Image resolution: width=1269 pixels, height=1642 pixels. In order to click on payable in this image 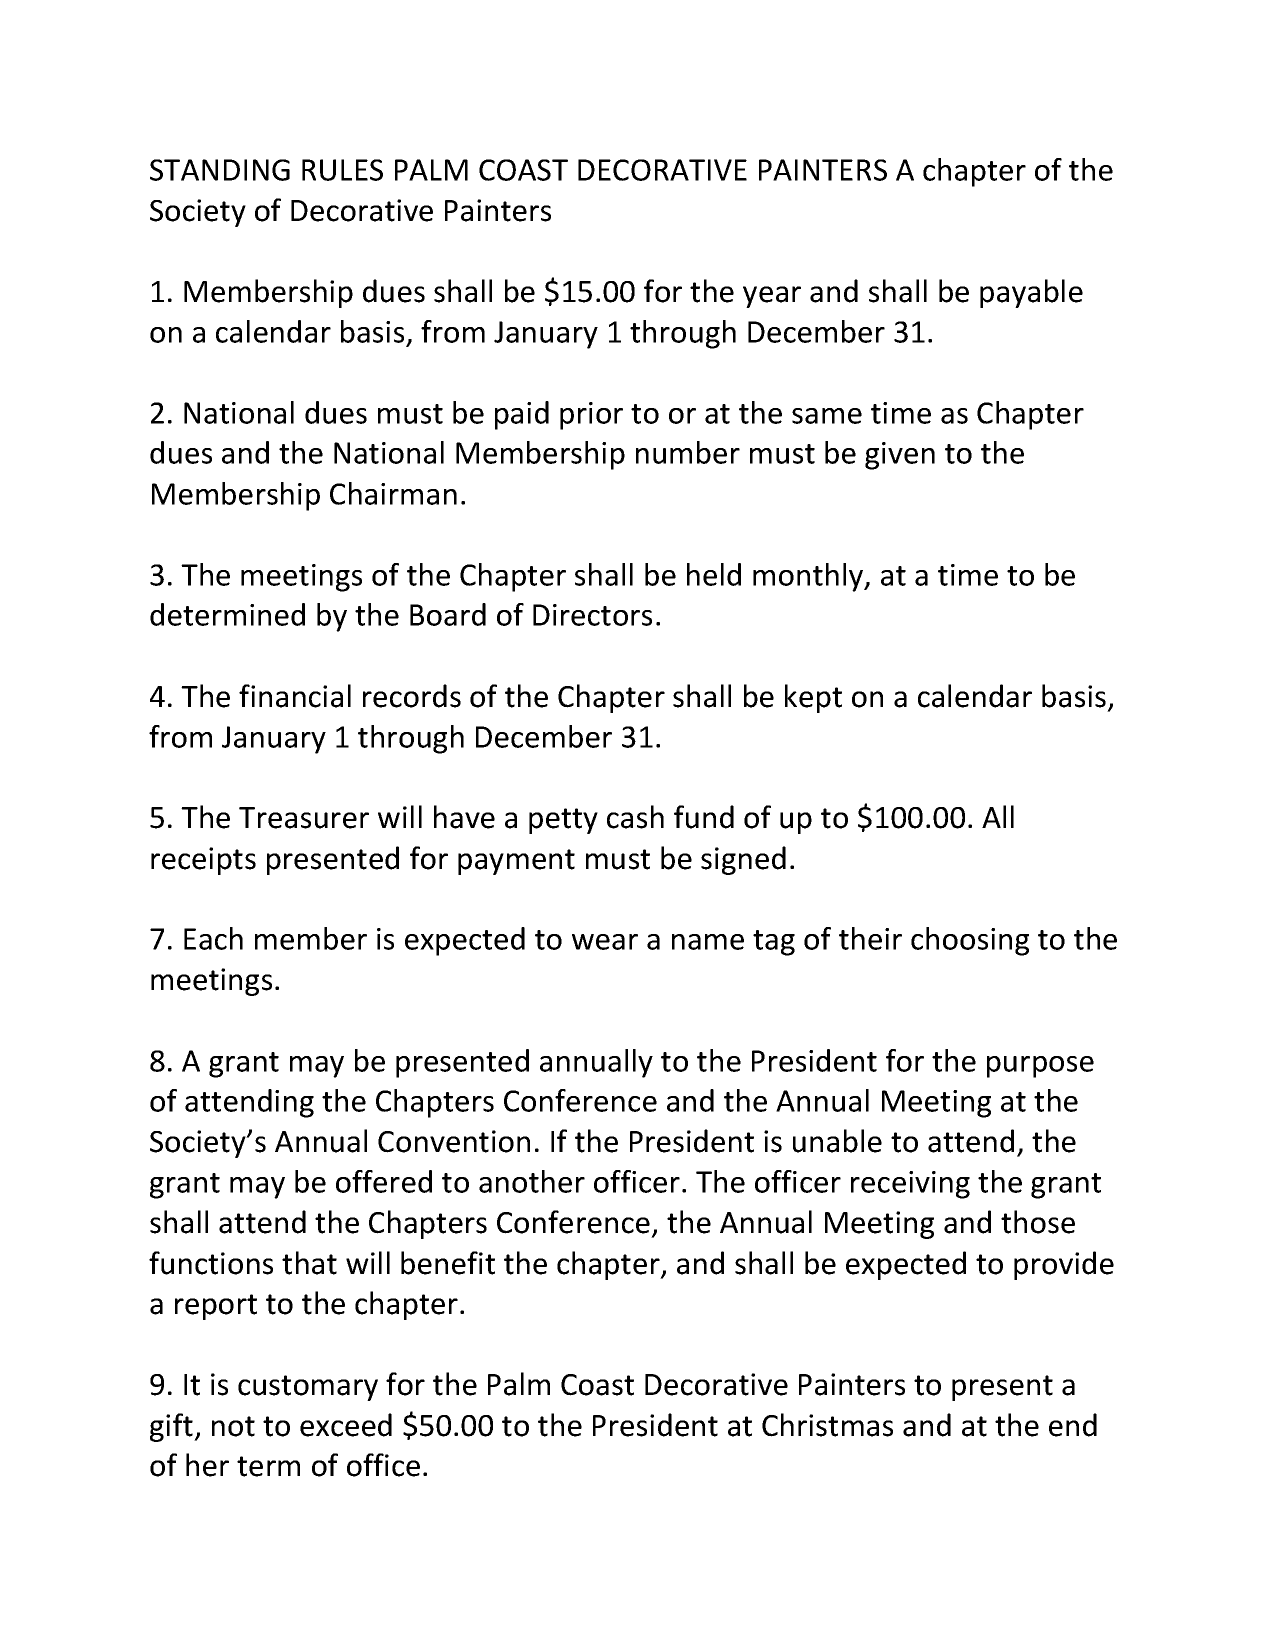, I will do `click(1031, 293)`.
